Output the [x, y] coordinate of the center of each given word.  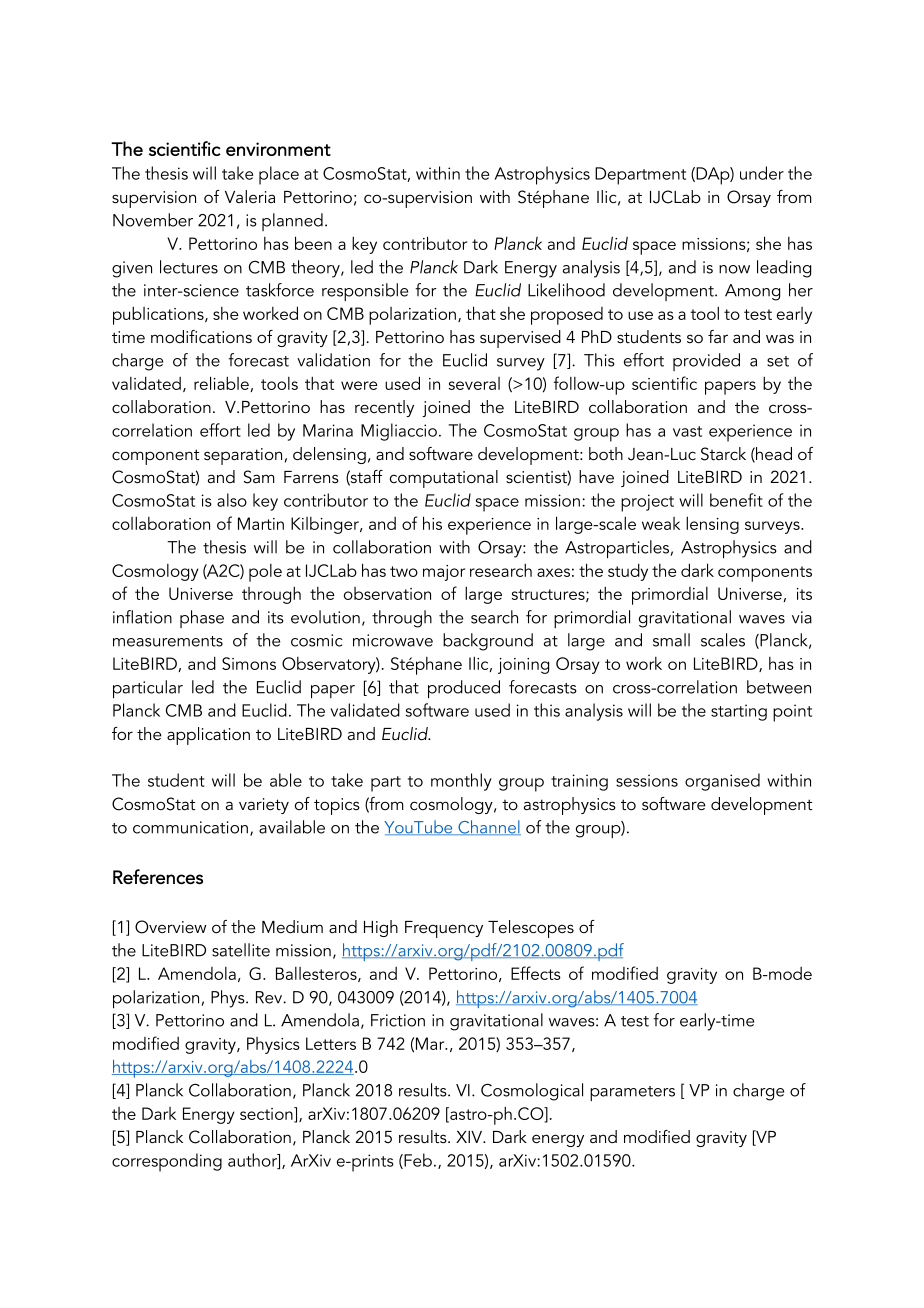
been [313, 243]
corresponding [167, 1162]
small [671, 640]
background [488, 642]
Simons [249, 663]
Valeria [250, 196]
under [762, 173]
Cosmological [532, 1092]
